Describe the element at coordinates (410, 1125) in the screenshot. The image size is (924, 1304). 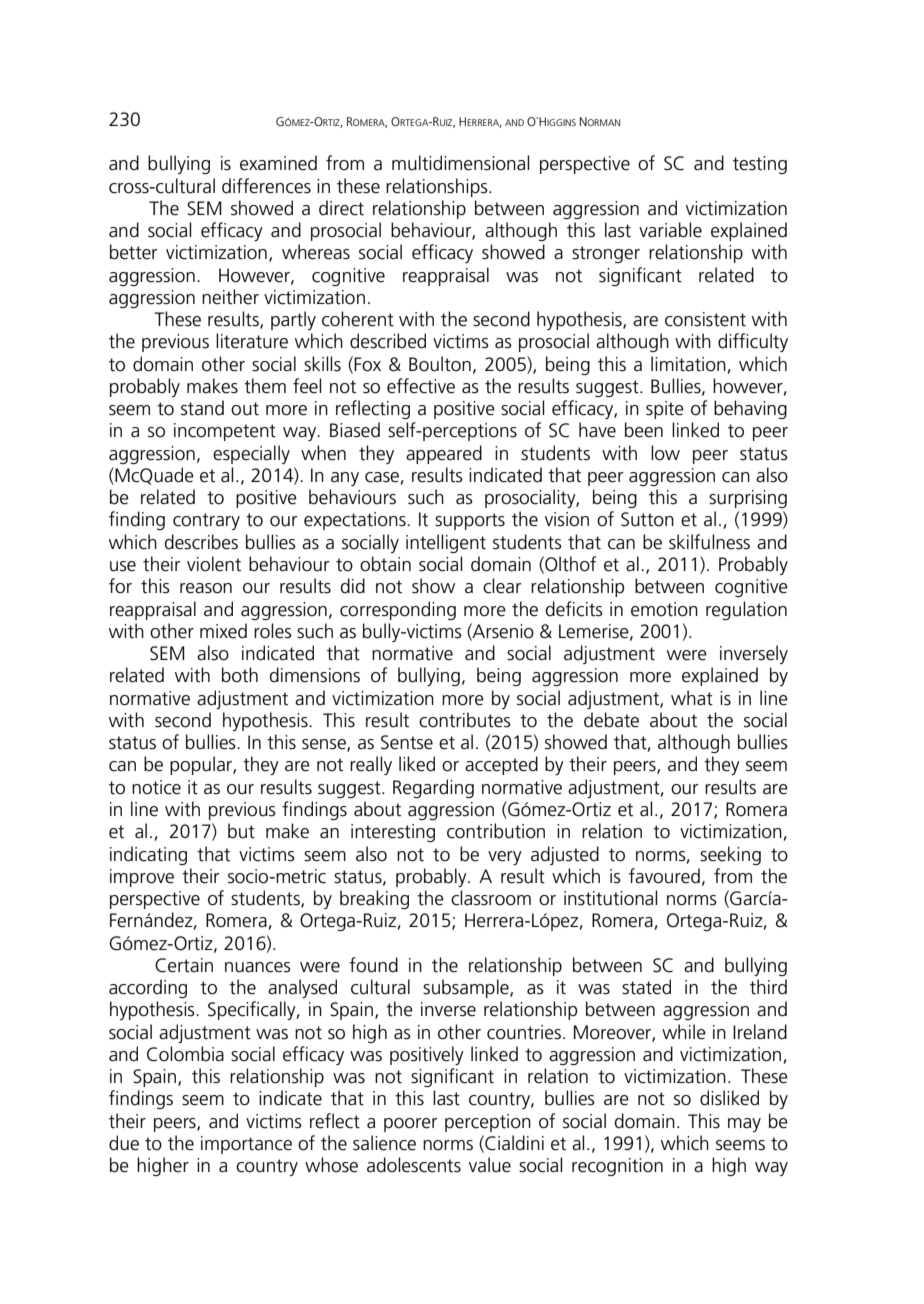
I see `poorer` at that location.
